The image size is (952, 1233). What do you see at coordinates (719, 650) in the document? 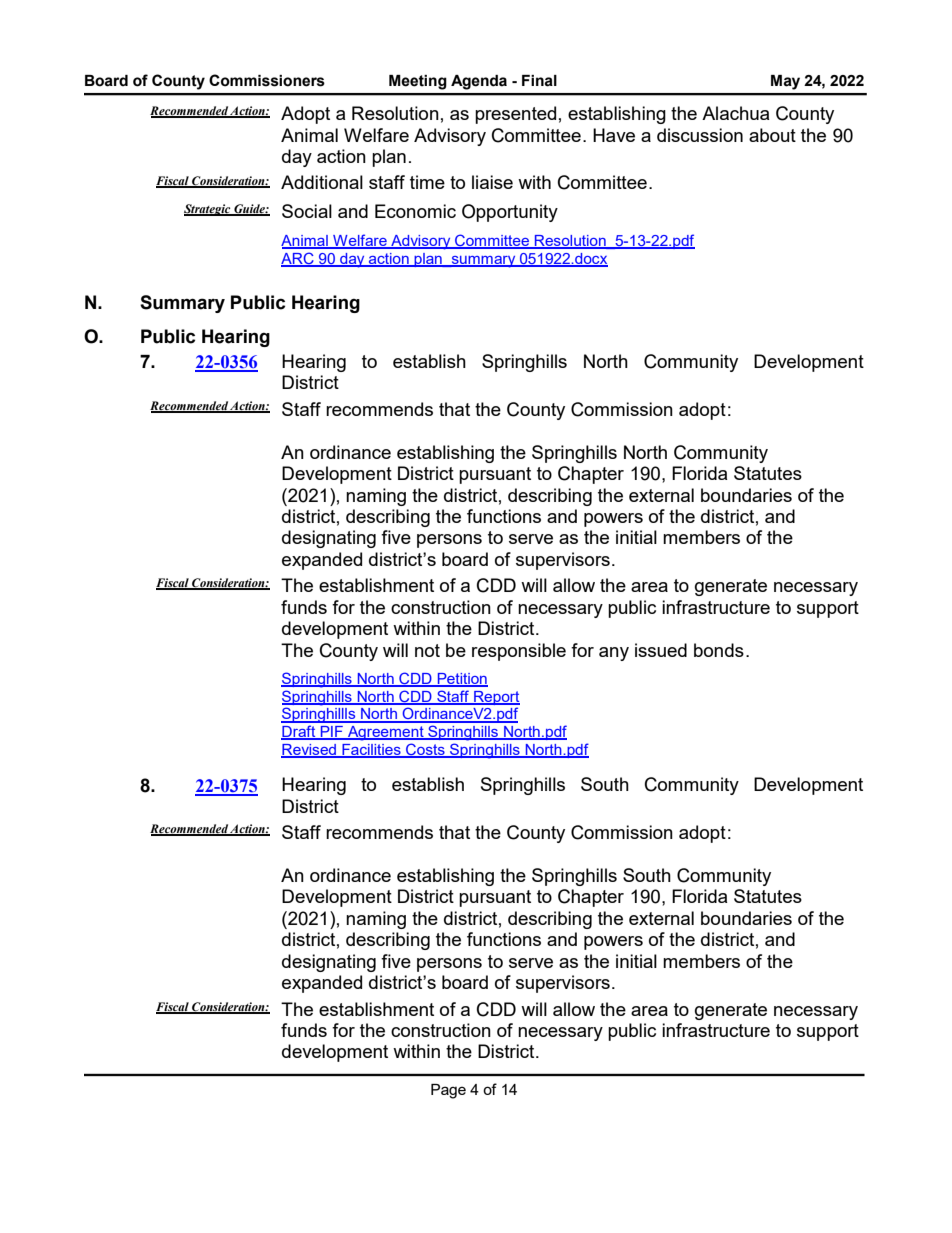
I see `bonds` at bounding box center [719, 650].
